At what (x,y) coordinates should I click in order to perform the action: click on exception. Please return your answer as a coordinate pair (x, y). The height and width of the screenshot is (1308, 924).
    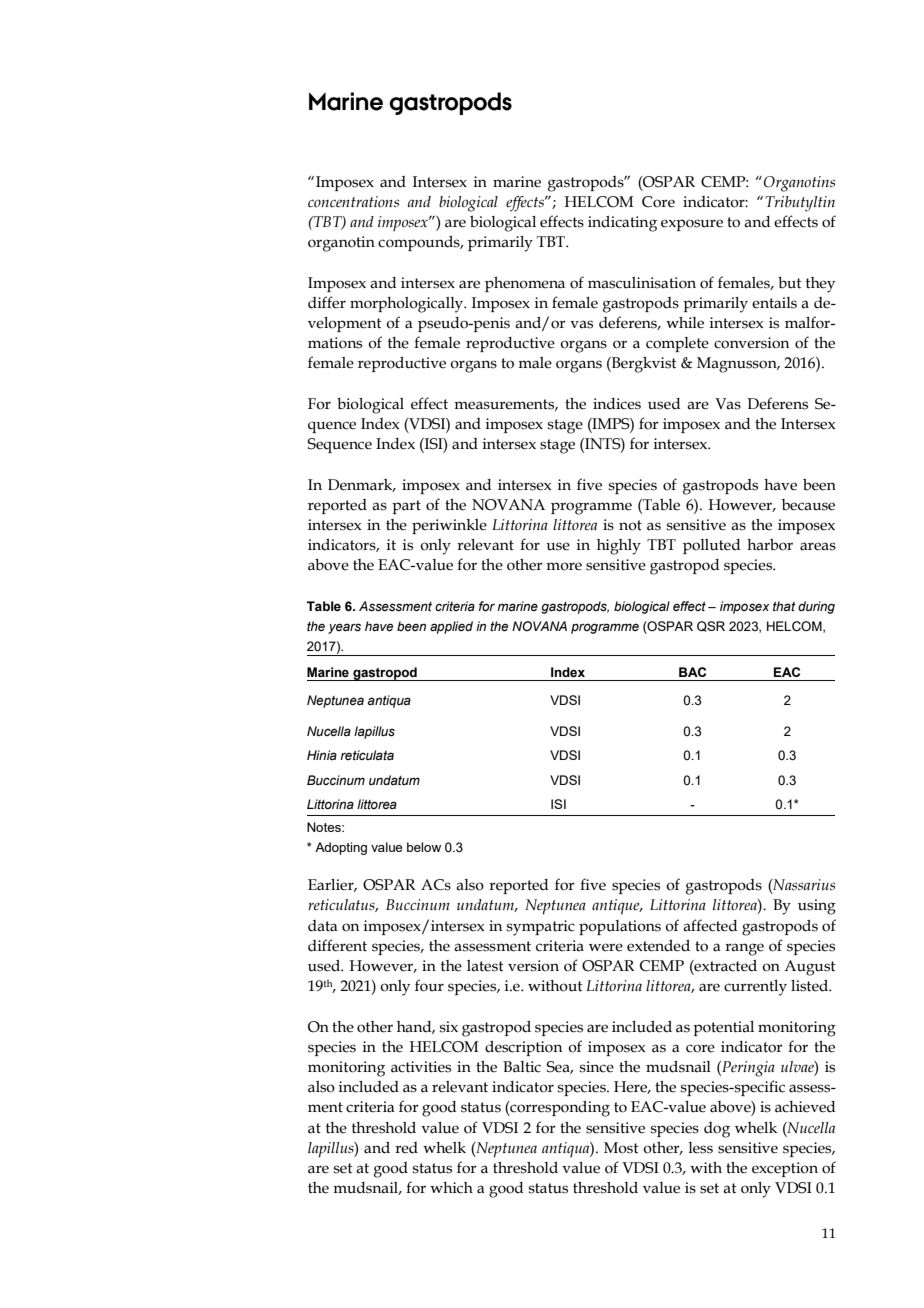
    Looking at the image, I should click on (785, 1169).
